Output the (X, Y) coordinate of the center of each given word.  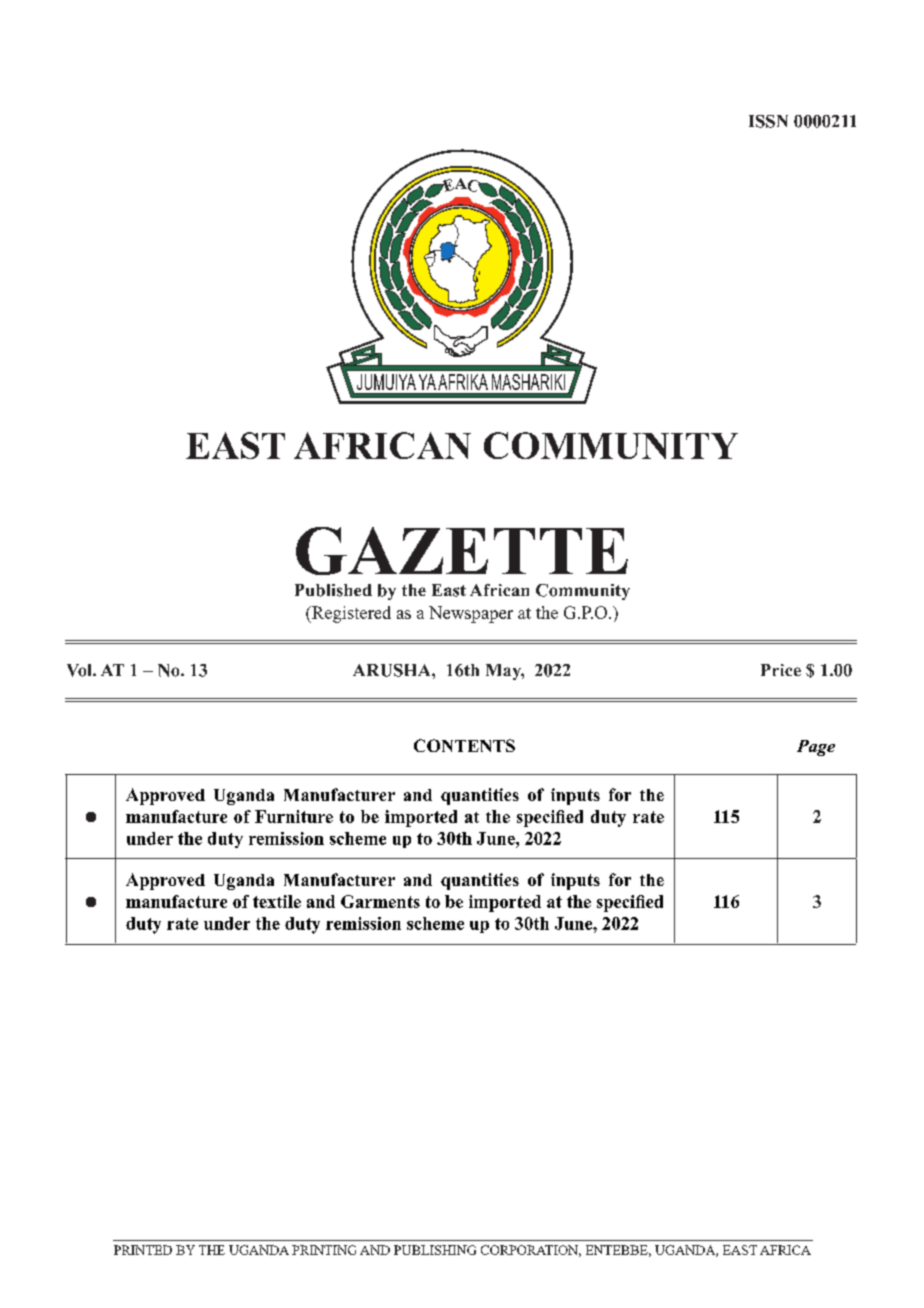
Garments (380, 901)
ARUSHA (393, 670)
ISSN (768, 121)
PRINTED (143, 1250)
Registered (350, 614)
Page (816, 748)
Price (781, 670)
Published (333, 590)
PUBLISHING (435, 1250)
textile (277, 901)
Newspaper (471, 614)
